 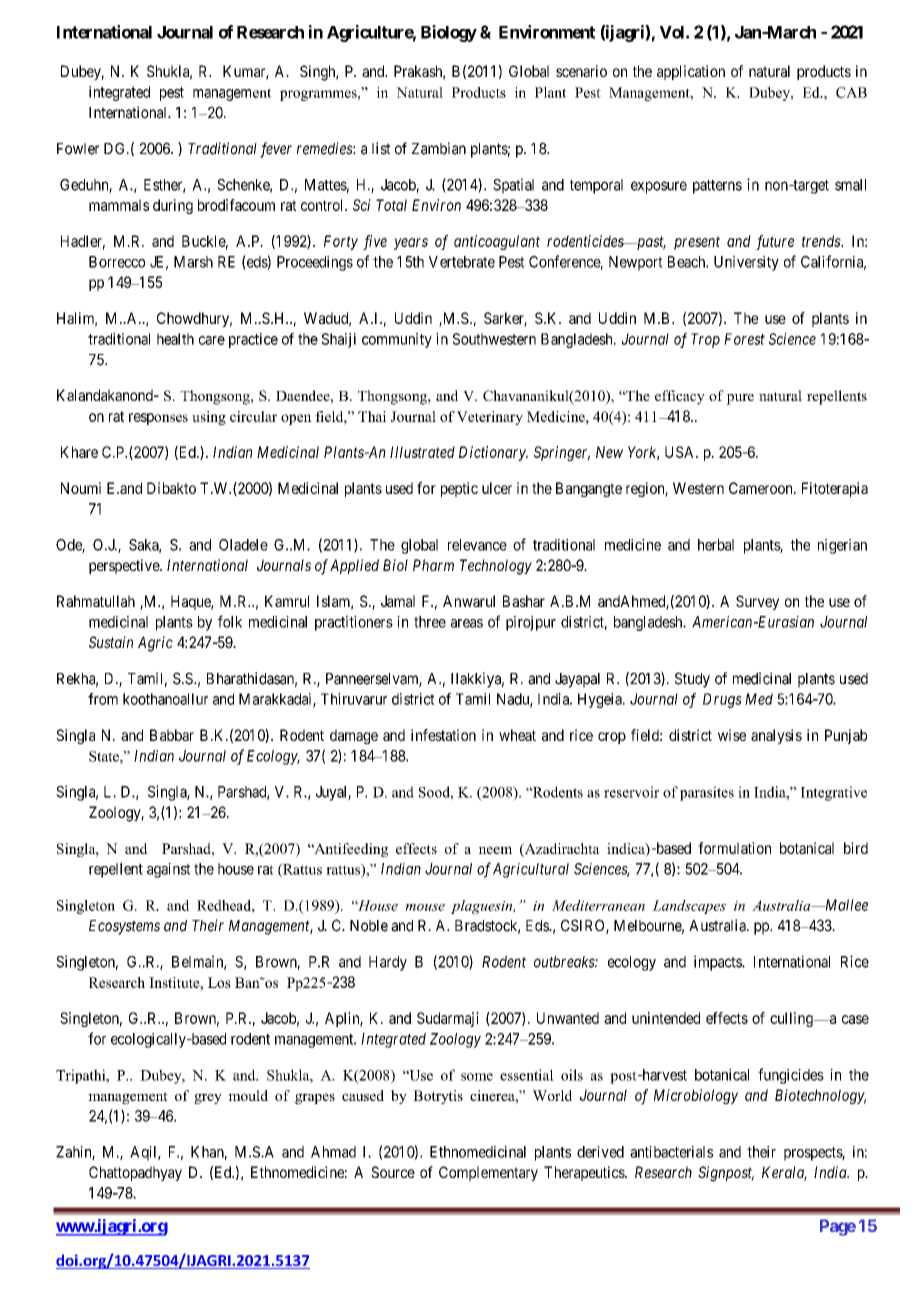 I want to click on Complementary, so click(x=488, y=1173).
